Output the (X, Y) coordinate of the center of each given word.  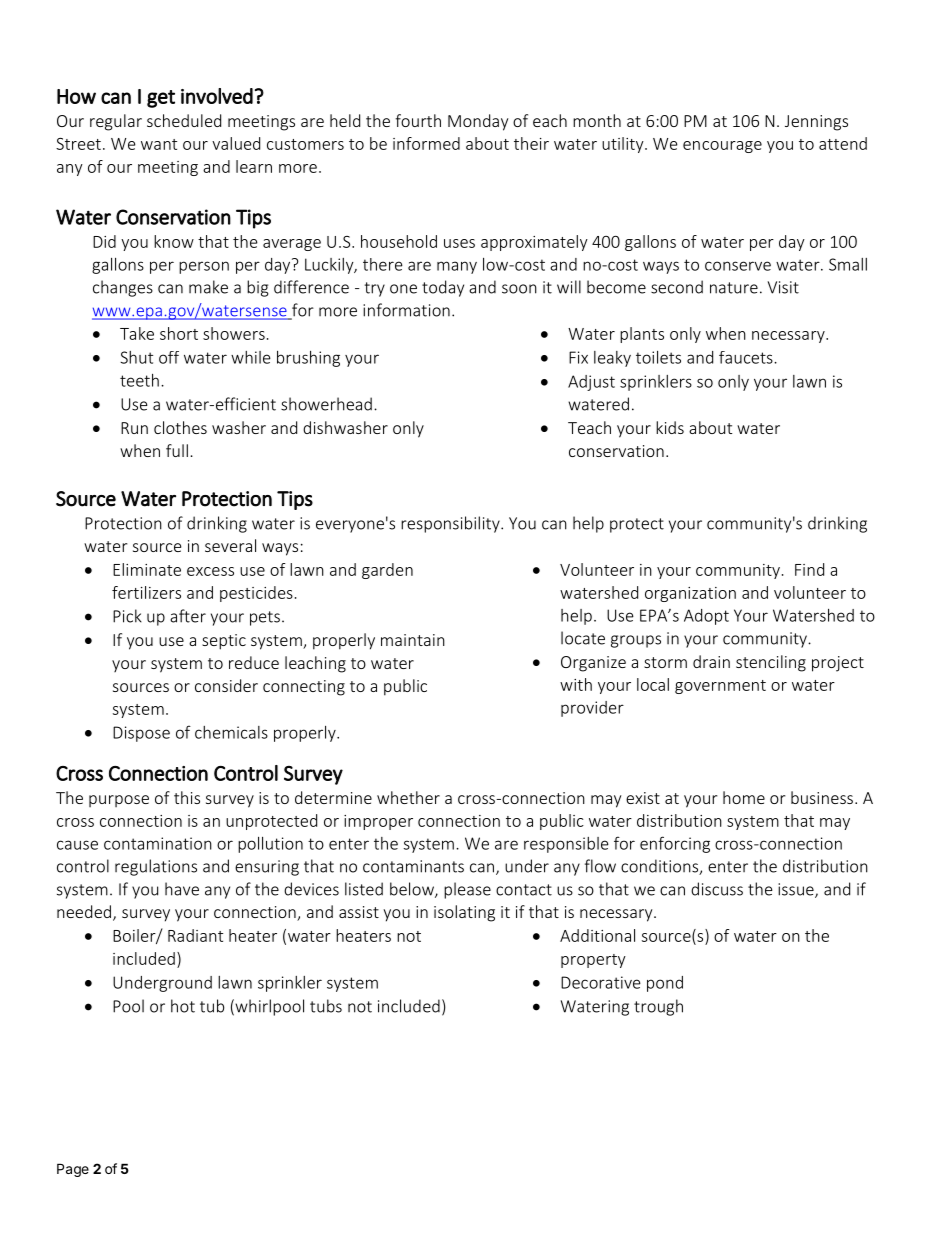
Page (73, 1170)
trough (658, 1007)
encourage (722, 147)
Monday (478, 122)
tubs (326, 1006)
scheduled (184, 120)
